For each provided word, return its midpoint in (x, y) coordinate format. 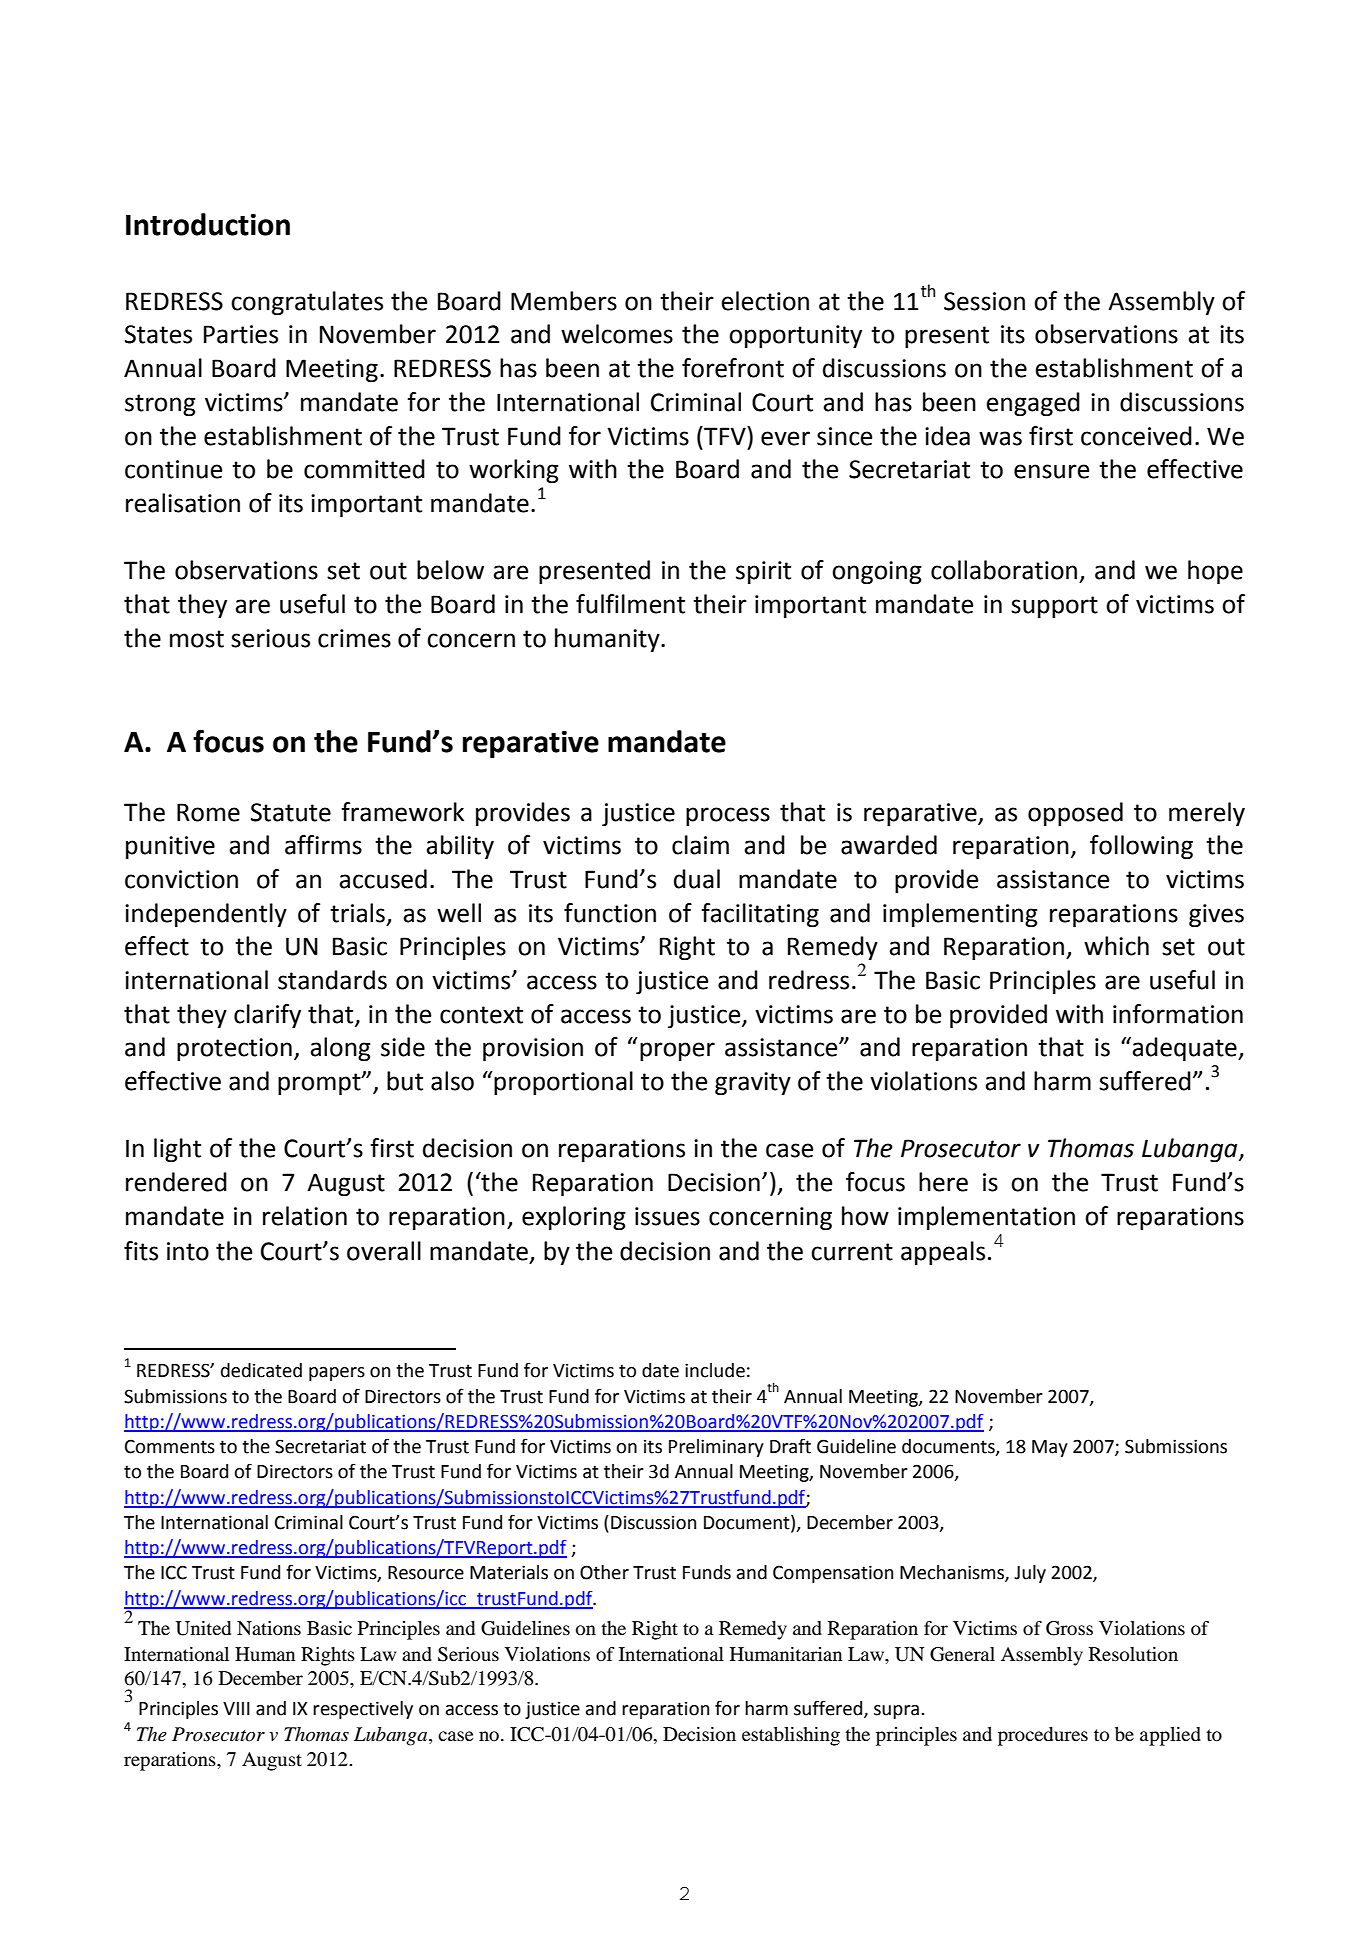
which (1116, 946)
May (1050, 1448)
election (765, 301)
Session (984, 301)
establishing (791, 1736)
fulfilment (630, 604)
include (715, 1370)
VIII (236, 1708)
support (1054, 607)
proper (677, 1051)
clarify (267, 1016)
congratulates (307, 303)
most (197, 639)
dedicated (261, 1370)
